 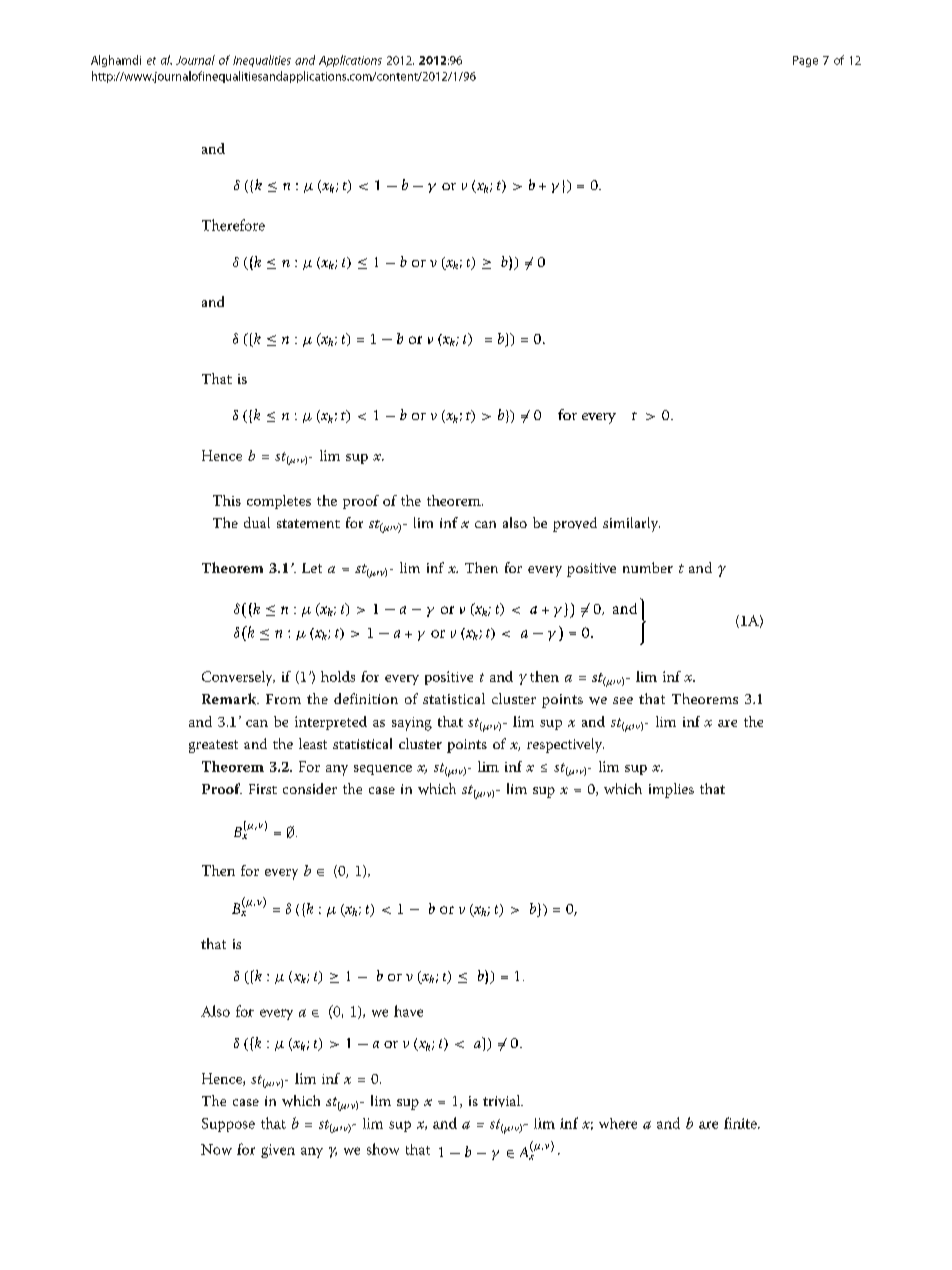 I want to click on finite, so click(x=741, y=1123).
